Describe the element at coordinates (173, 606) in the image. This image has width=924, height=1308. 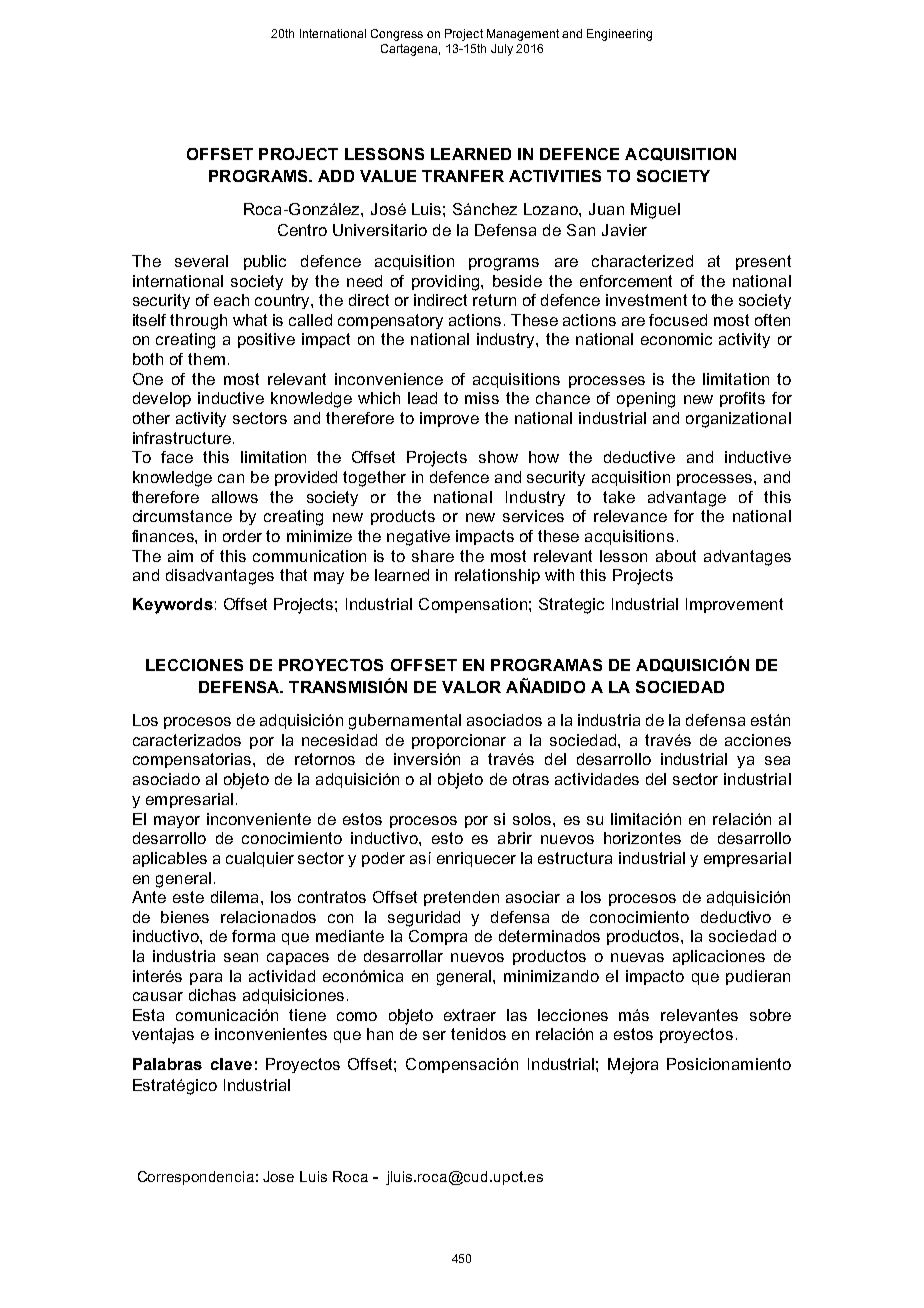
I see `Keywords` at that location.
